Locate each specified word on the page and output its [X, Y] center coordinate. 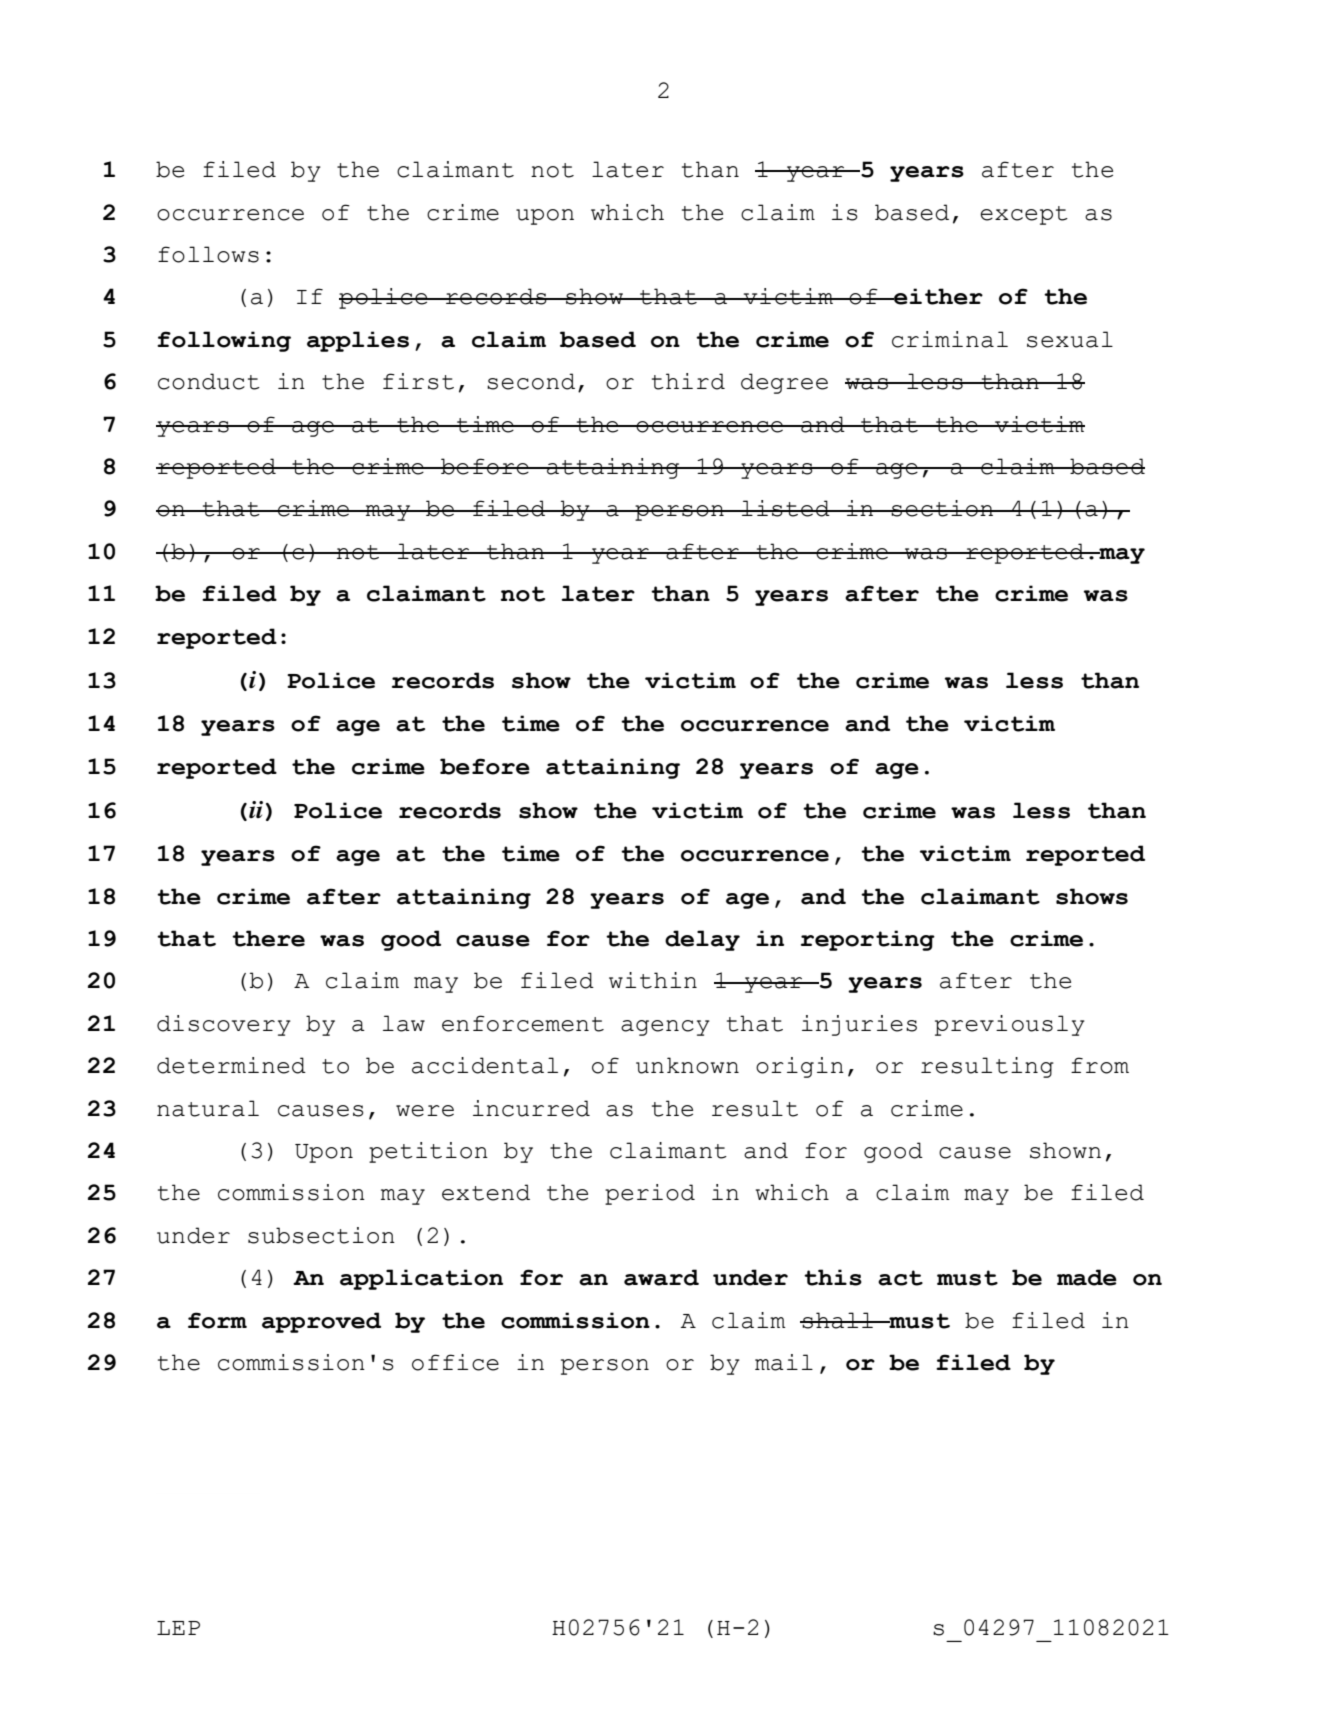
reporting [868, 940]
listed [786, 508]
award [661, 1277]
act [900, 1278]
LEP [178, 1628]
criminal [950, 339]
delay [702, 940]
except [1024, 215]
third [688, 381]
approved [321, 1322]
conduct [209, 381]
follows [208, 254]
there [268, 938]
